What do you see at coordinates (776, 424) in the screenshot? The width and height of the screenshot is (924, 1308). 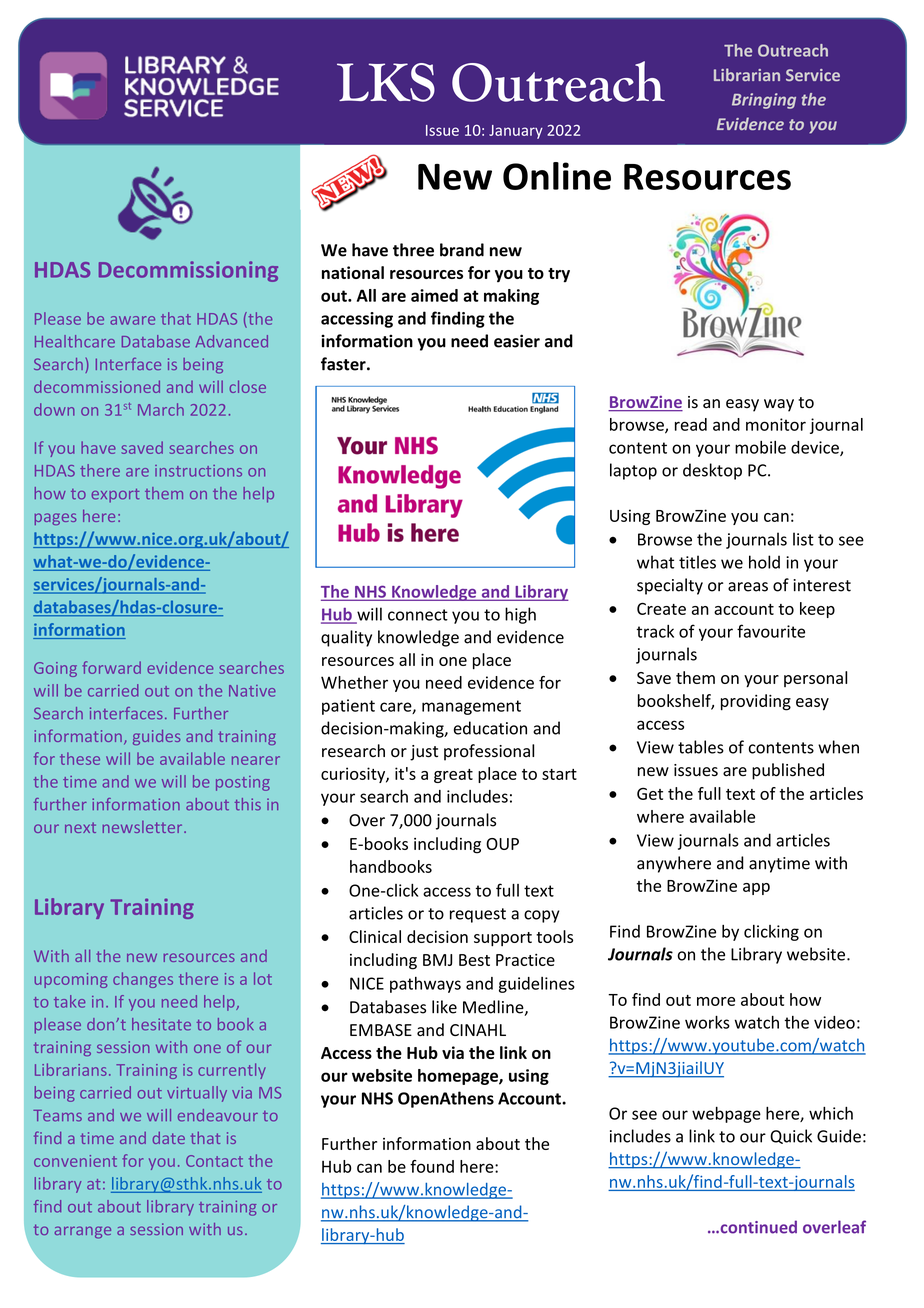 I see `monitor` at bounding box center [776, 424].
